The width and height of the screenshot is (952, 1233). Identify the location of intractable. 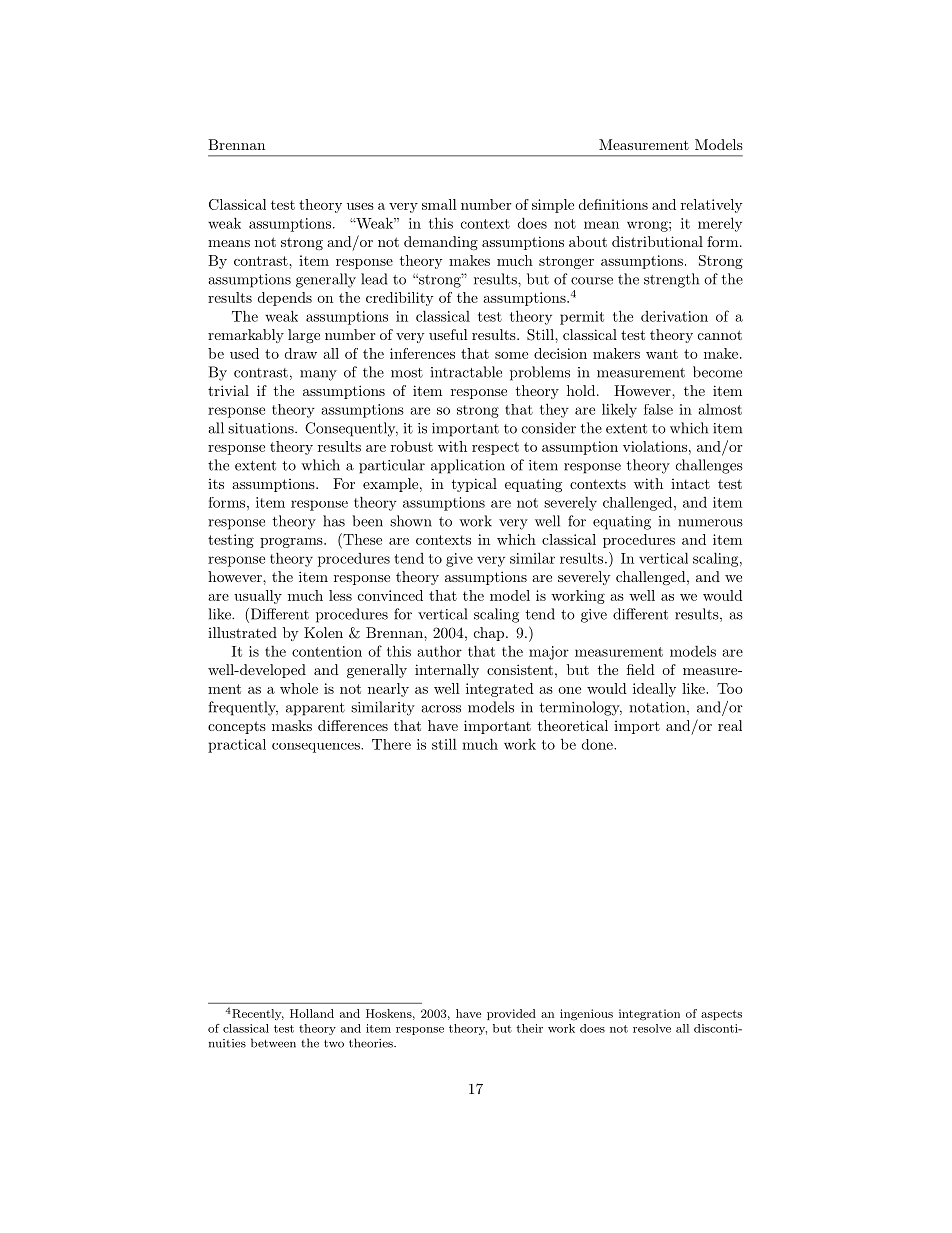
(466, 372).
